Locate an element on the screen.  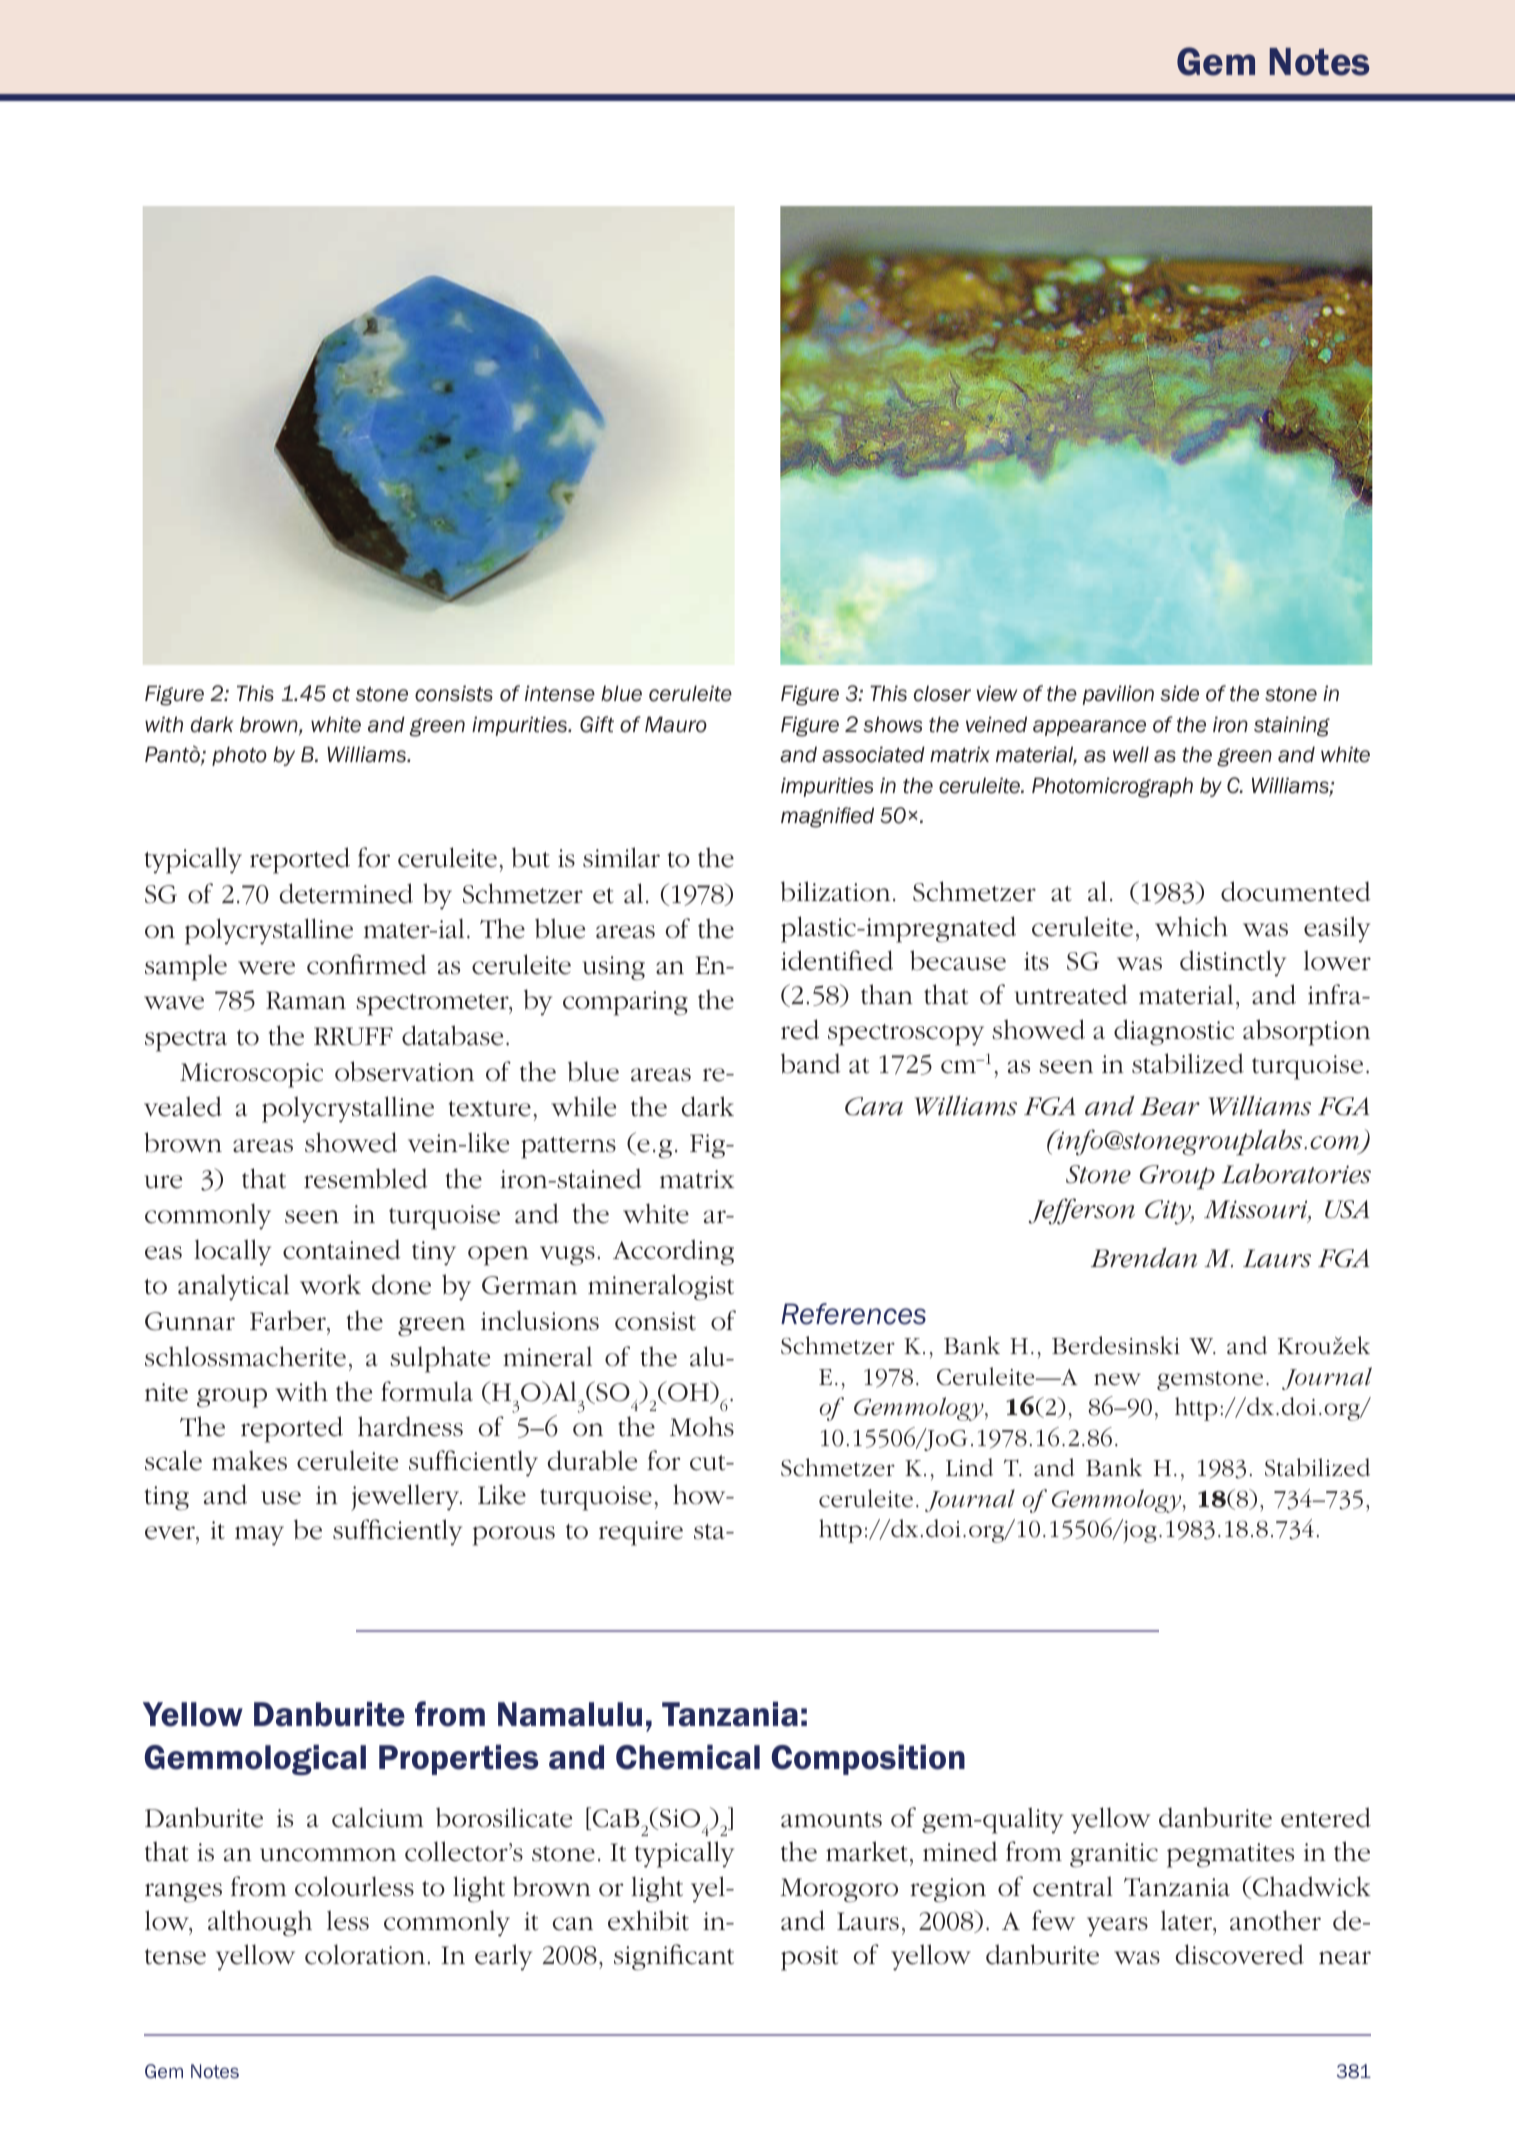
require is located at coordinates (641, 1533).
